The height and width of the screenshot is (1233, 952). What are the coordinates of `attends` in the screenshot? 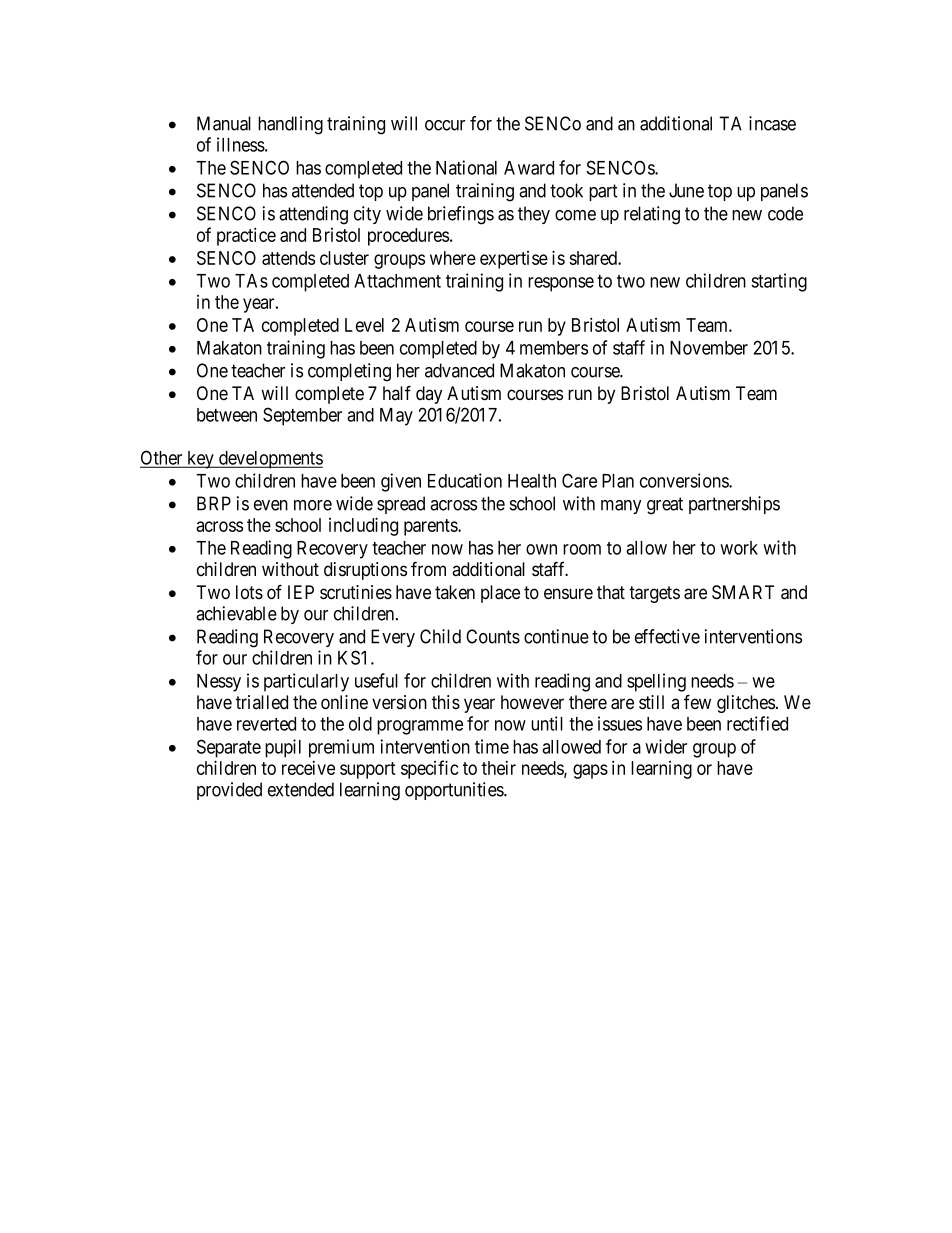 It's located at (288, 258).
